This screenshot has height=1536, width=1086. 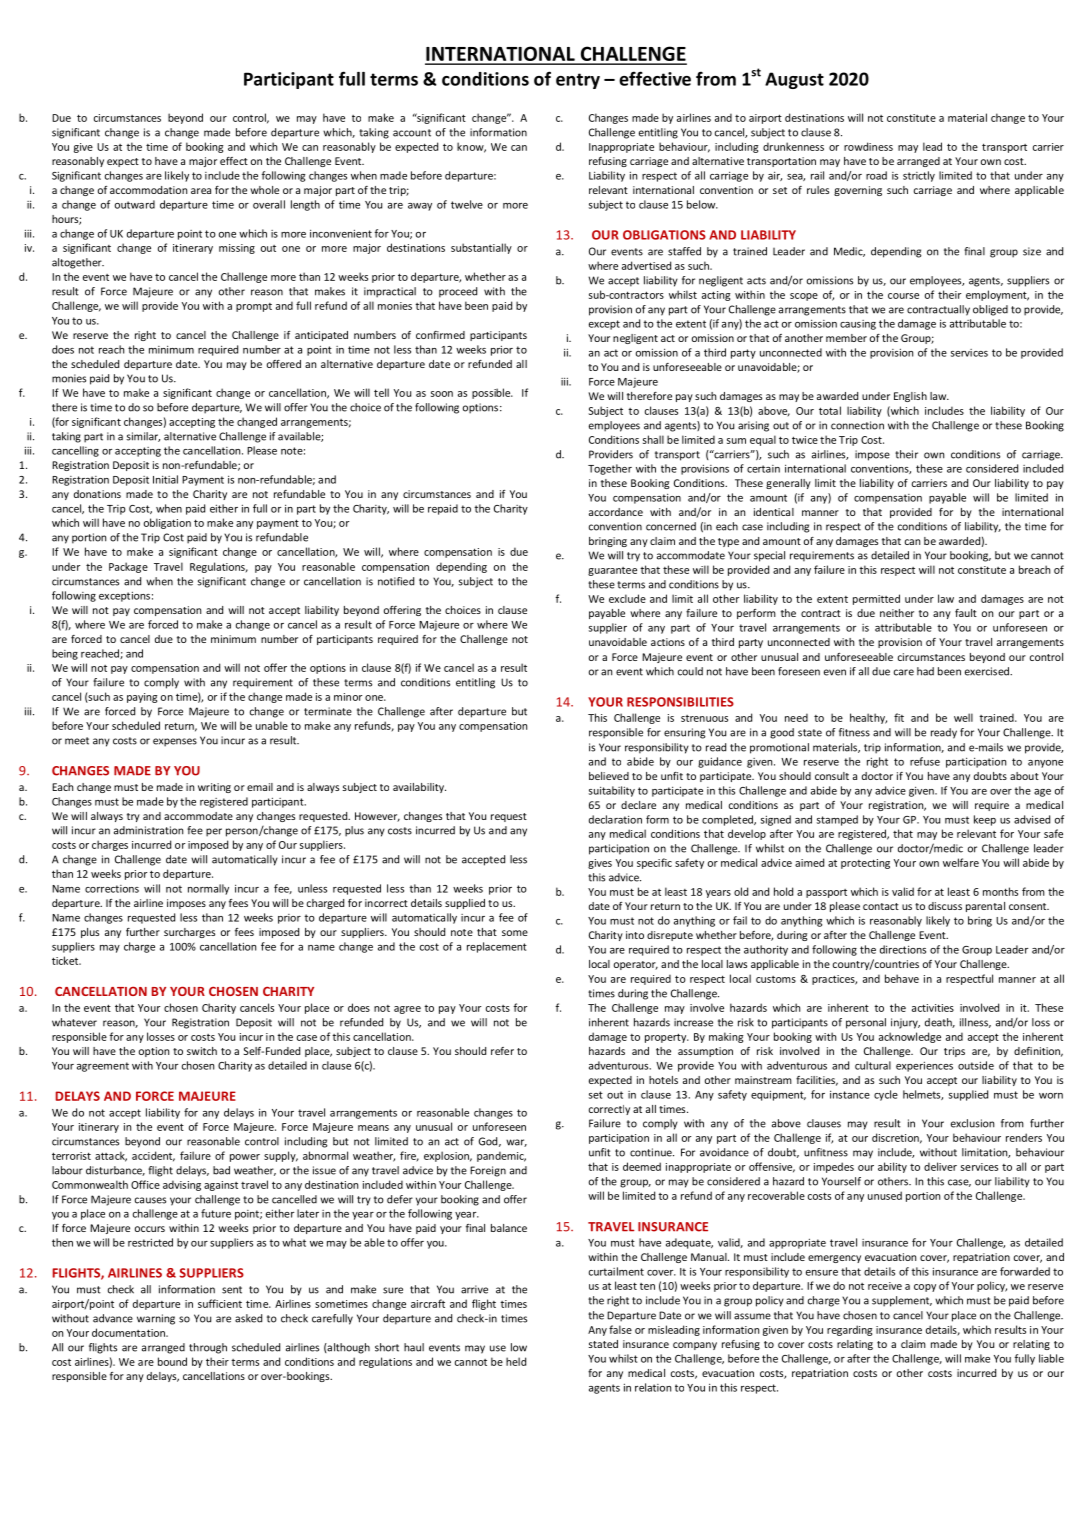 What do you see at coordinates (902, 1301) in the screenshot?
I see `supplement` at bounding box center [902, 1301].
